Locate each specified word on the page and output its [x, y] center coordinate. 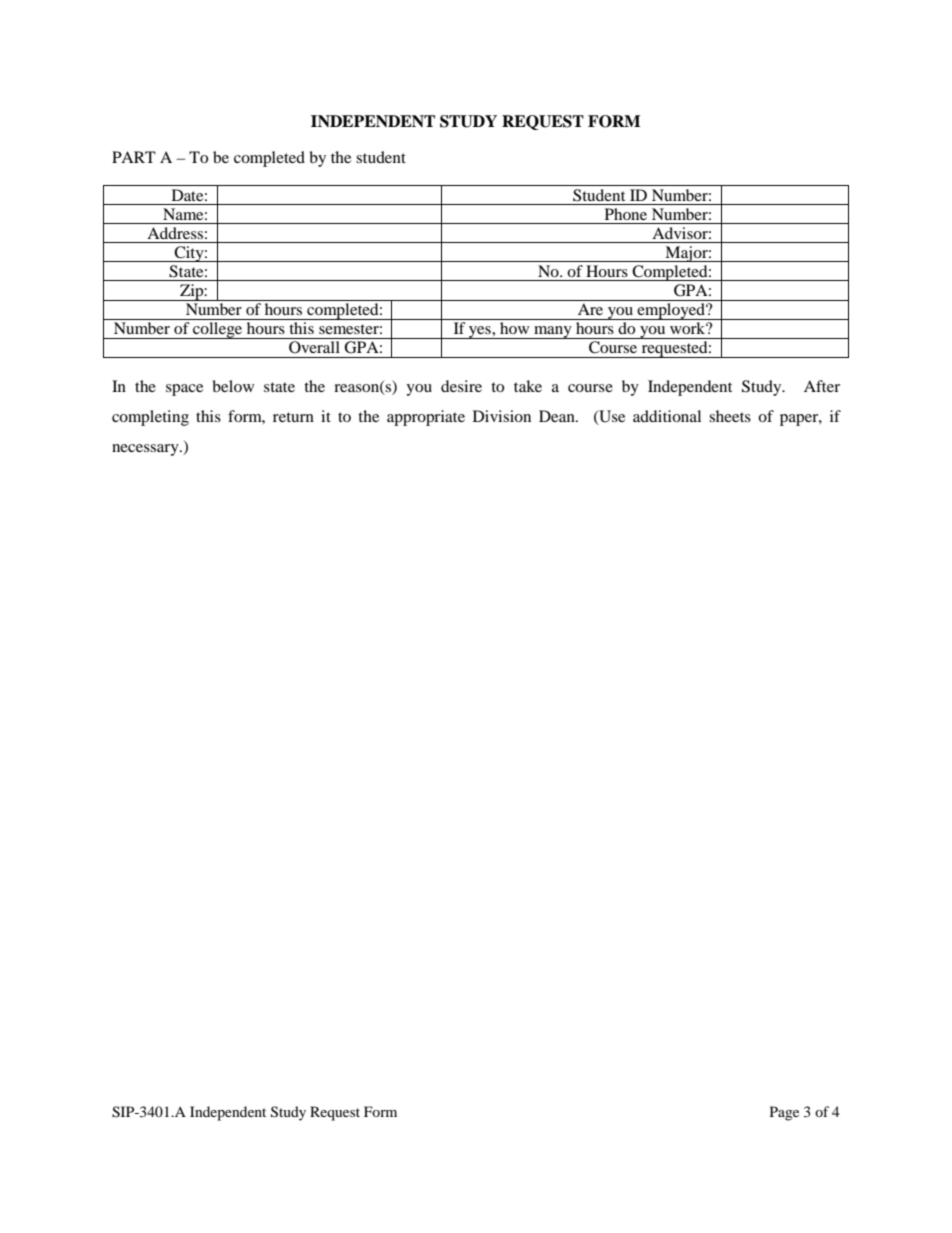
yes [480, 332]
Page [784, 1113]
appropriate [426, 418]
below [233, 386]
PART [134, 157]
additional [667, 416]
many [553, 332]
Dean [558, 416]
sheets [730, 416]
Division [502, 416]
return [293, 417]
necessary [146, 450]
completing [150, 418]
